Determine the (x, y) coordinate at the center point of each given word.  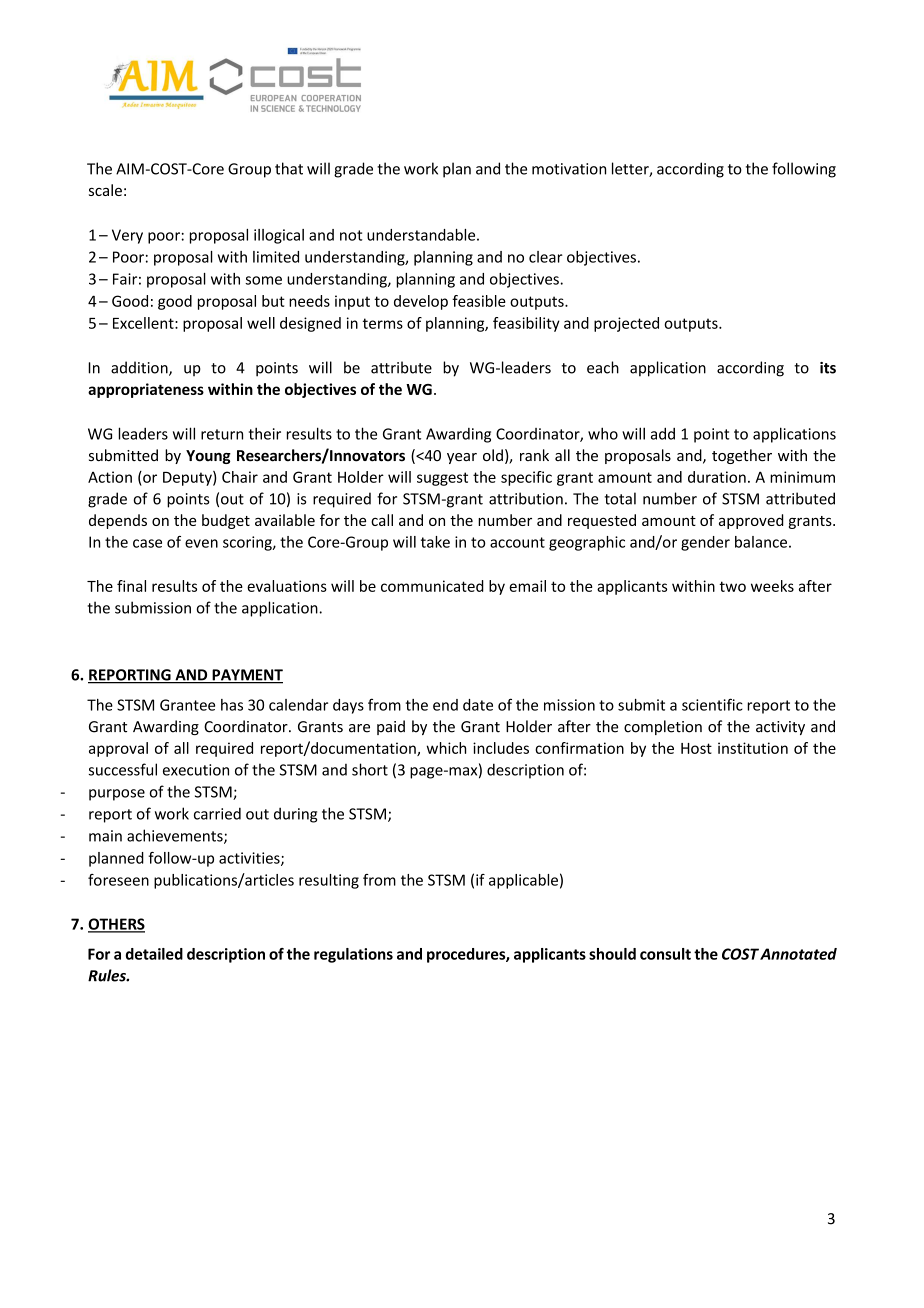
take (435, 542)
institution (753, 748)
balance (761, 542)
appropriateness (146, 390)
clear (546, 257)
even (201, 543)
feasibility (526, 324)
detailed (154, 954)
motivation (569, 169)
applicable (523, 881)
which (446, 748)
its (828, 368)
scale (105, 190)
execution (196, 770)
